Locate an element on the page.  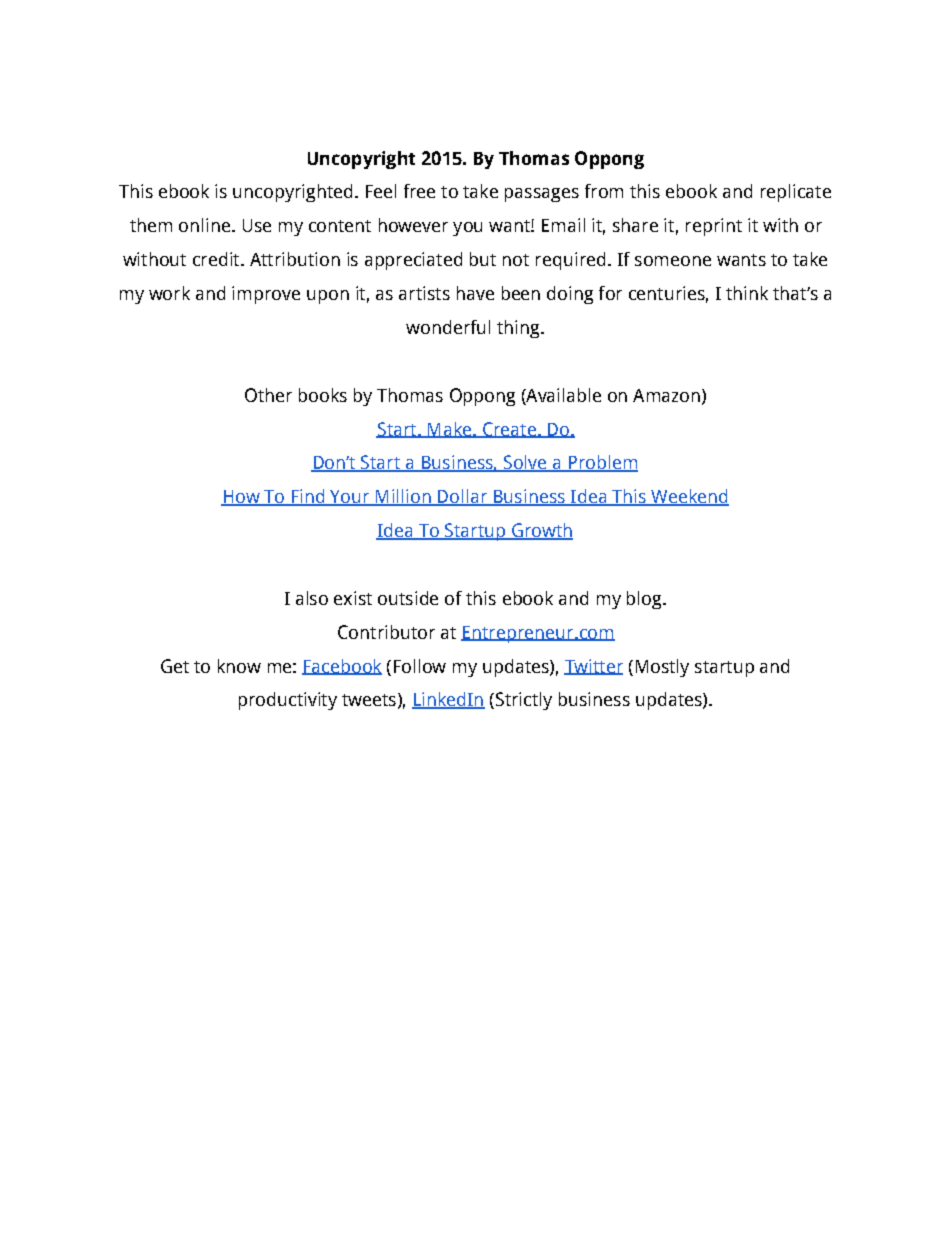
Find is located at coordinates (307, 497).
